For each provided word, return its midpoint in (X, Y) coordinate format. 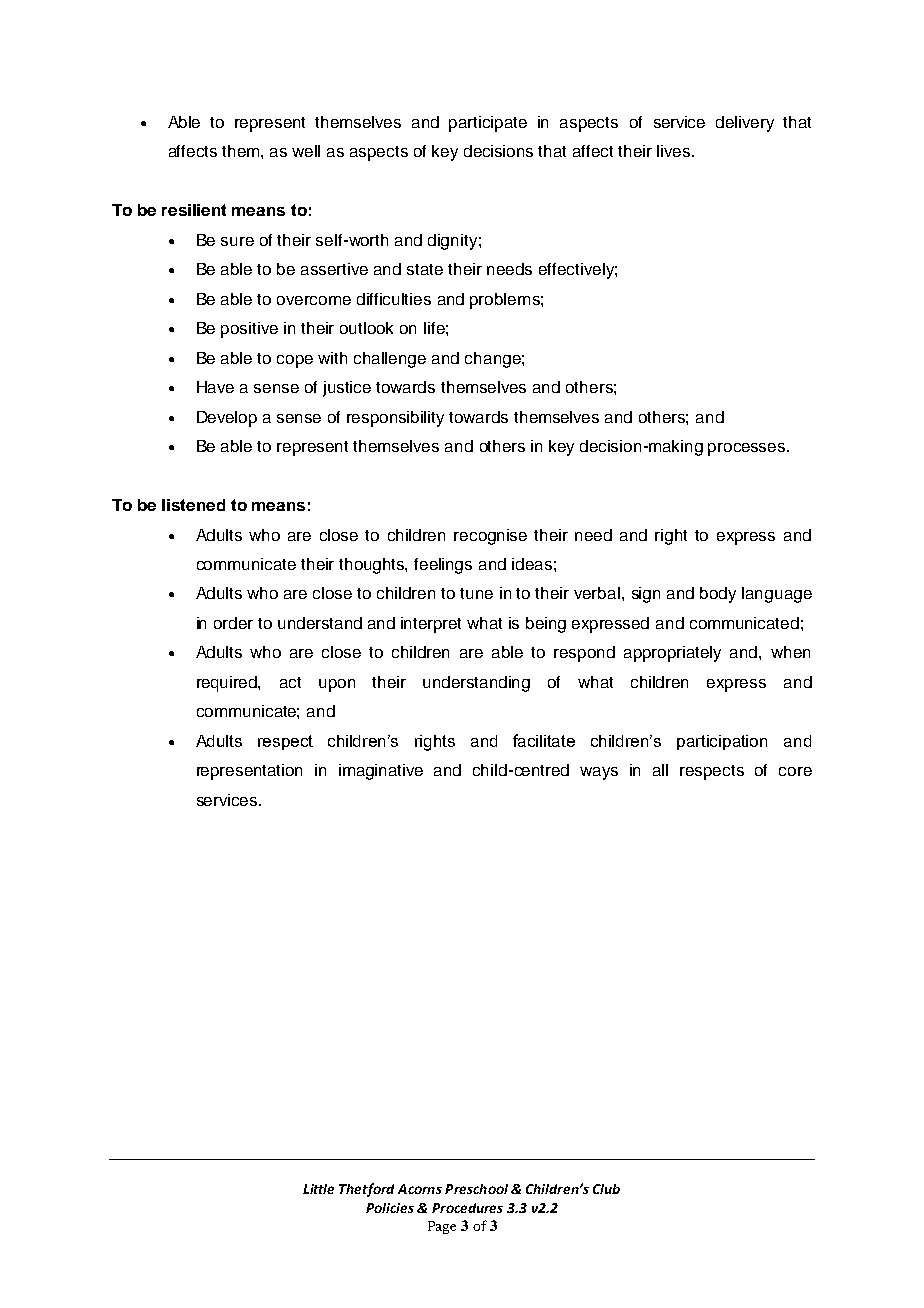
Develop (227, 419)
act (290, 682)
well (306, 151)
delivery (745, 124)
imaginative (381, 772)
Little (318, 1189)
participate (488, 124)
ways (599, 773)
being (546, 625)
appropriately (672, 654)
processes (748, 449)
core (795, 771)
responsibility (395, 419)
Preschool (476, 1189)
